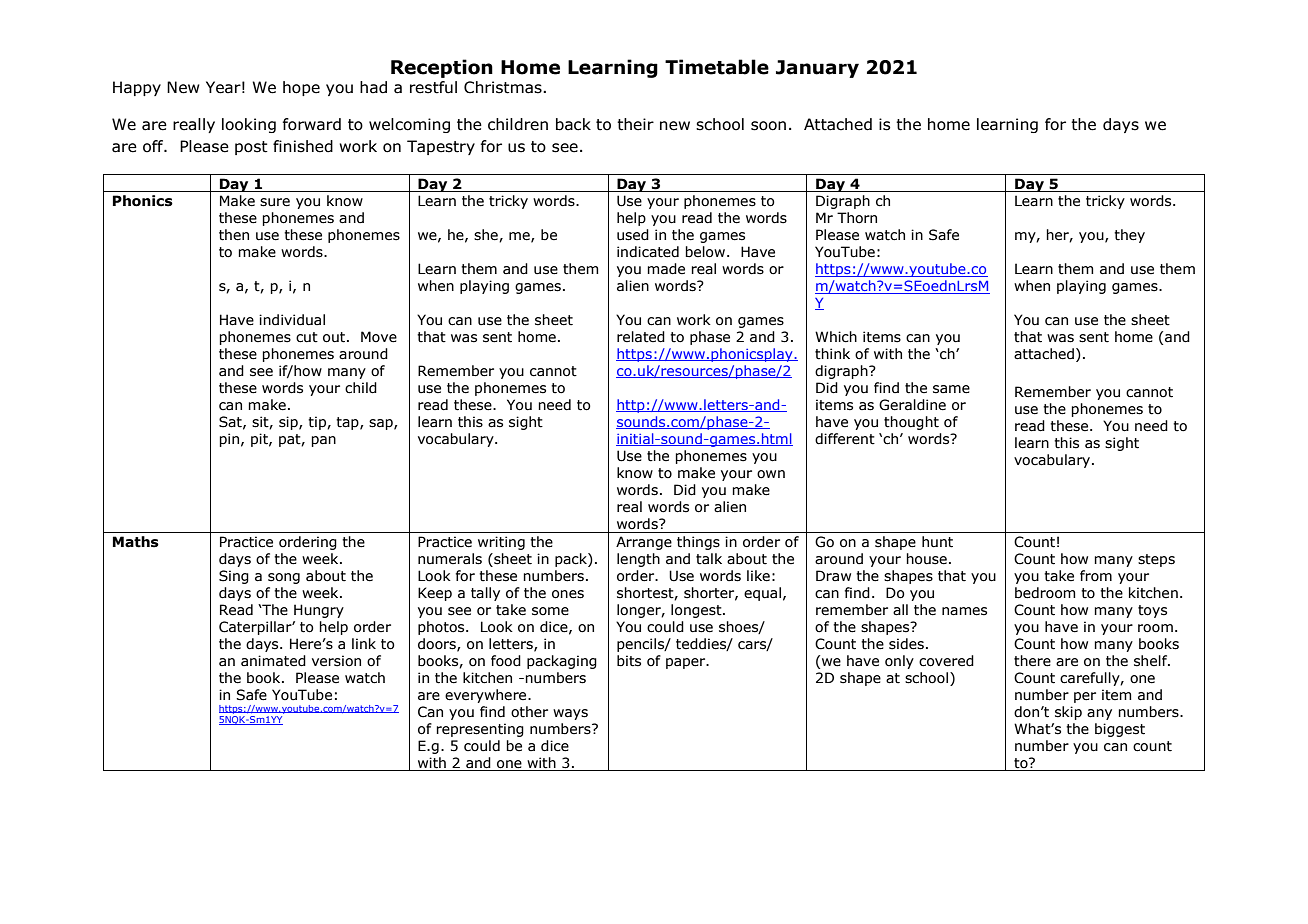  I want to click on Timetable, so click(717, 67).
